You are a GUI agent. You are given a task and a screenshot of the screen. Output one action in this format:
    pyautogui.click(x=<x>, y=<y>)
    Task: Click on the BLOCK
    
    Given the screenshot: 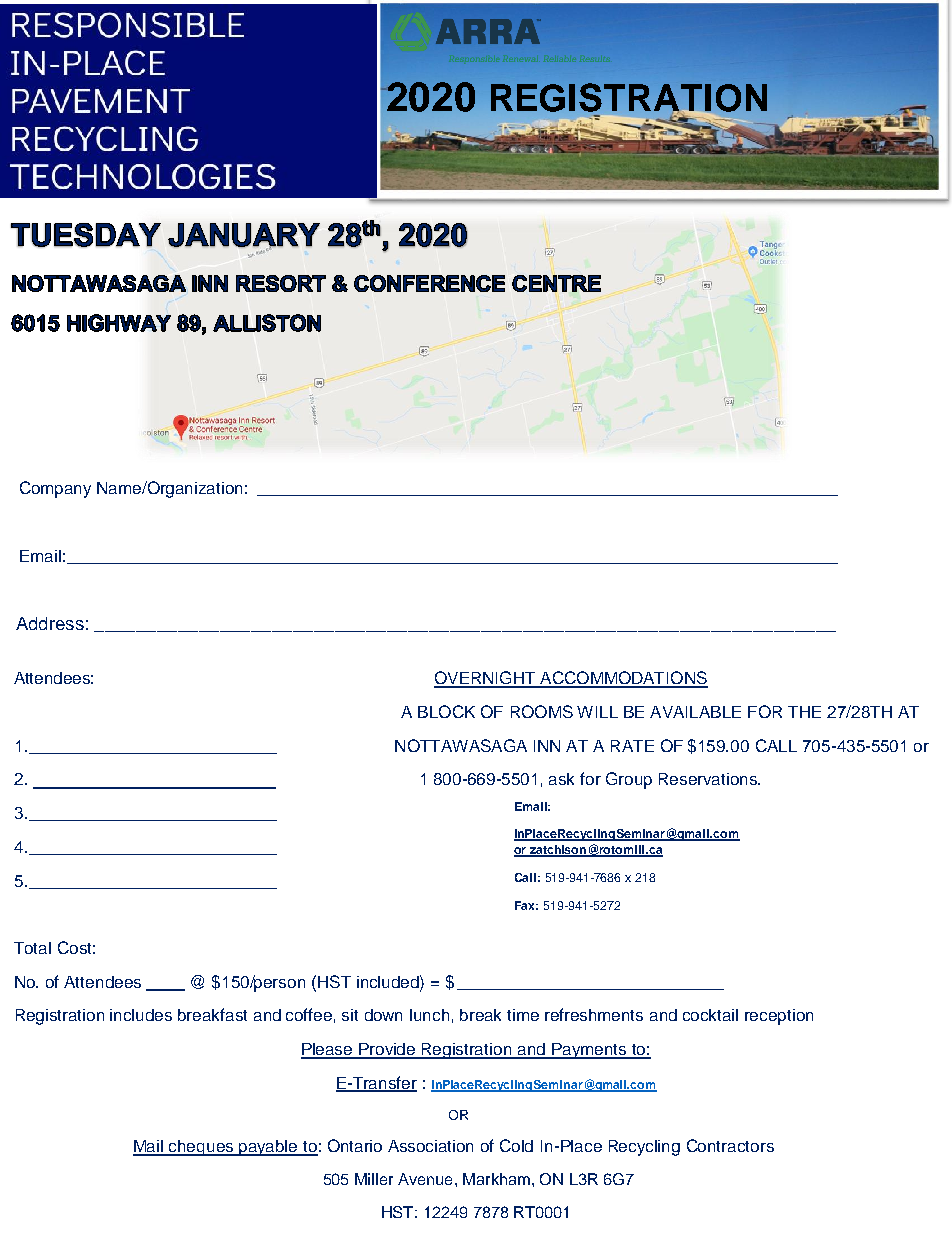 What is the action you would take?
    pyautogui.click(x=446, y=711)
